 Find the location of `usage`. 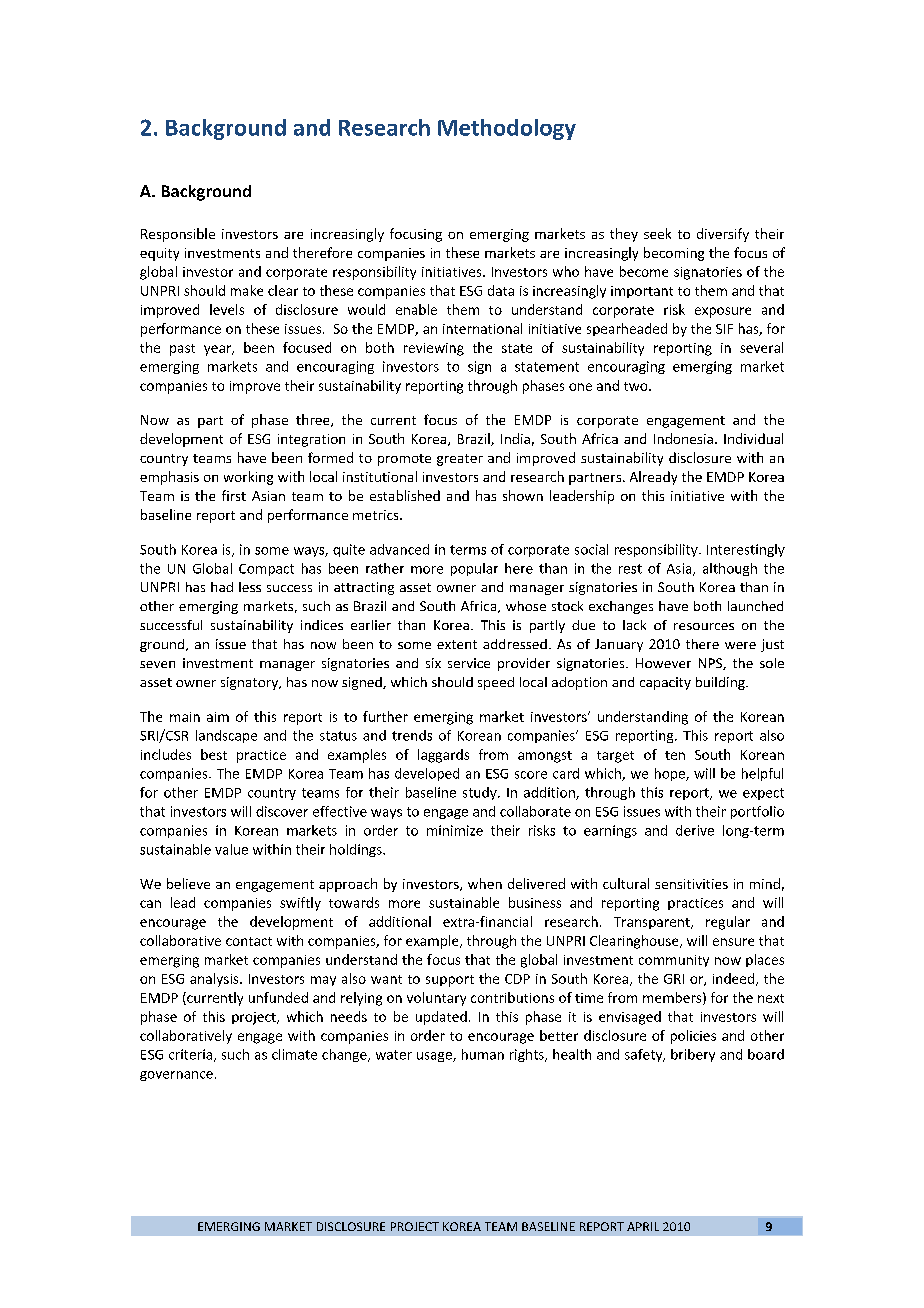

usage is located at coordinates (435, 1057).
